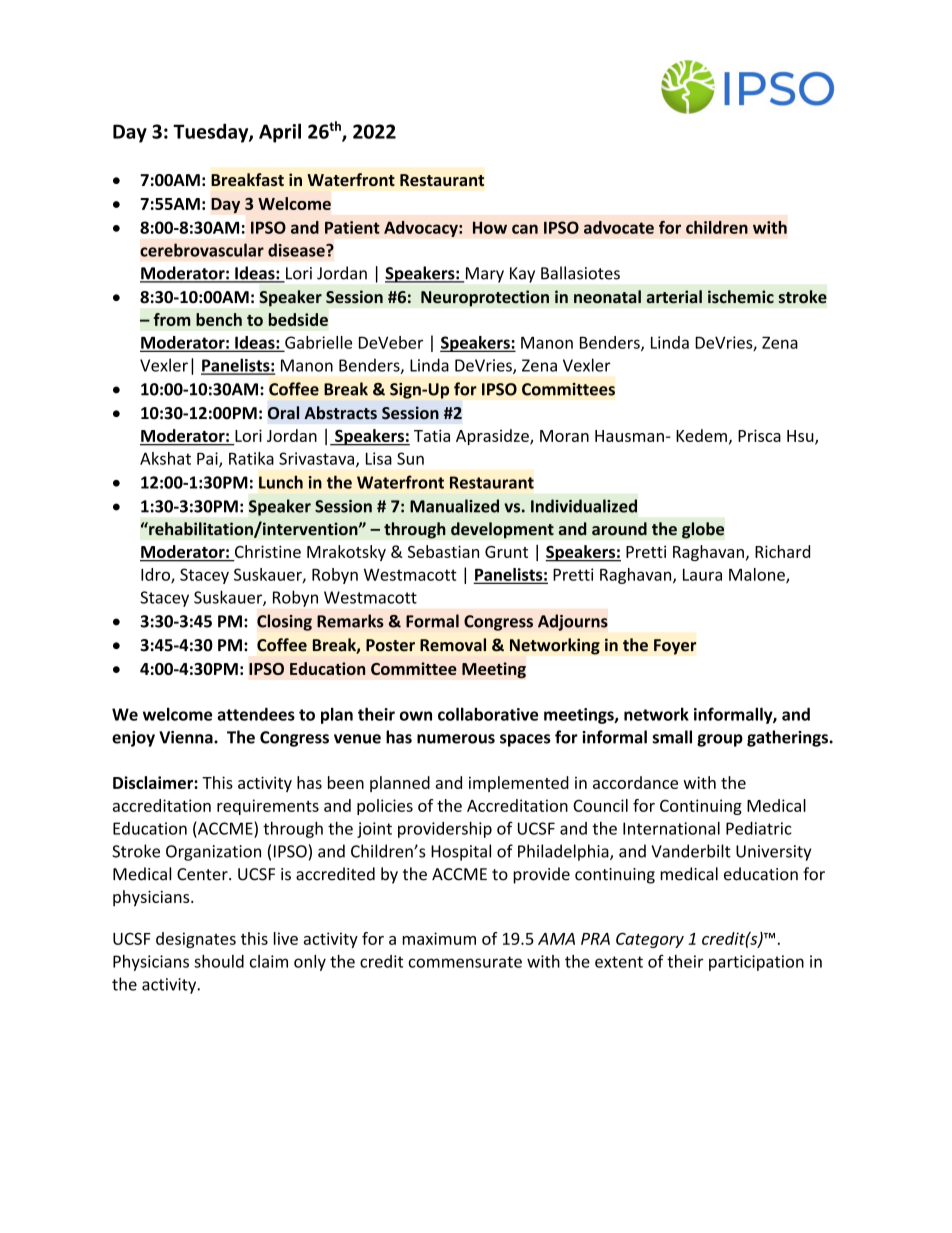 The width and height of the page is (952, 1233). I want to click on April, so click(280, 133).
